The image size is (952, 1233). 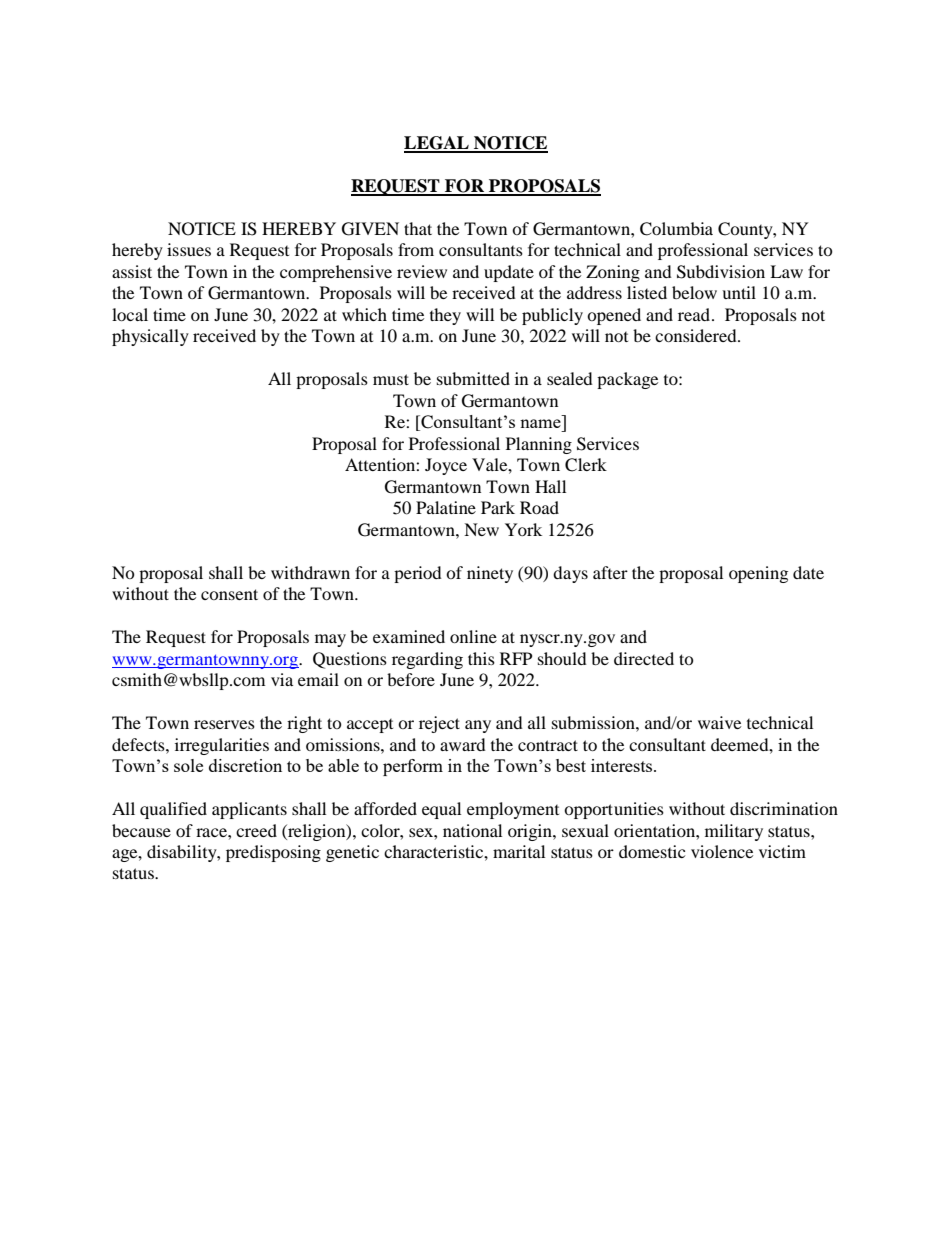 What do you see at coordinates (229, 594) in the screenshot?
I see `consent` at bounding box center [229, 594].
